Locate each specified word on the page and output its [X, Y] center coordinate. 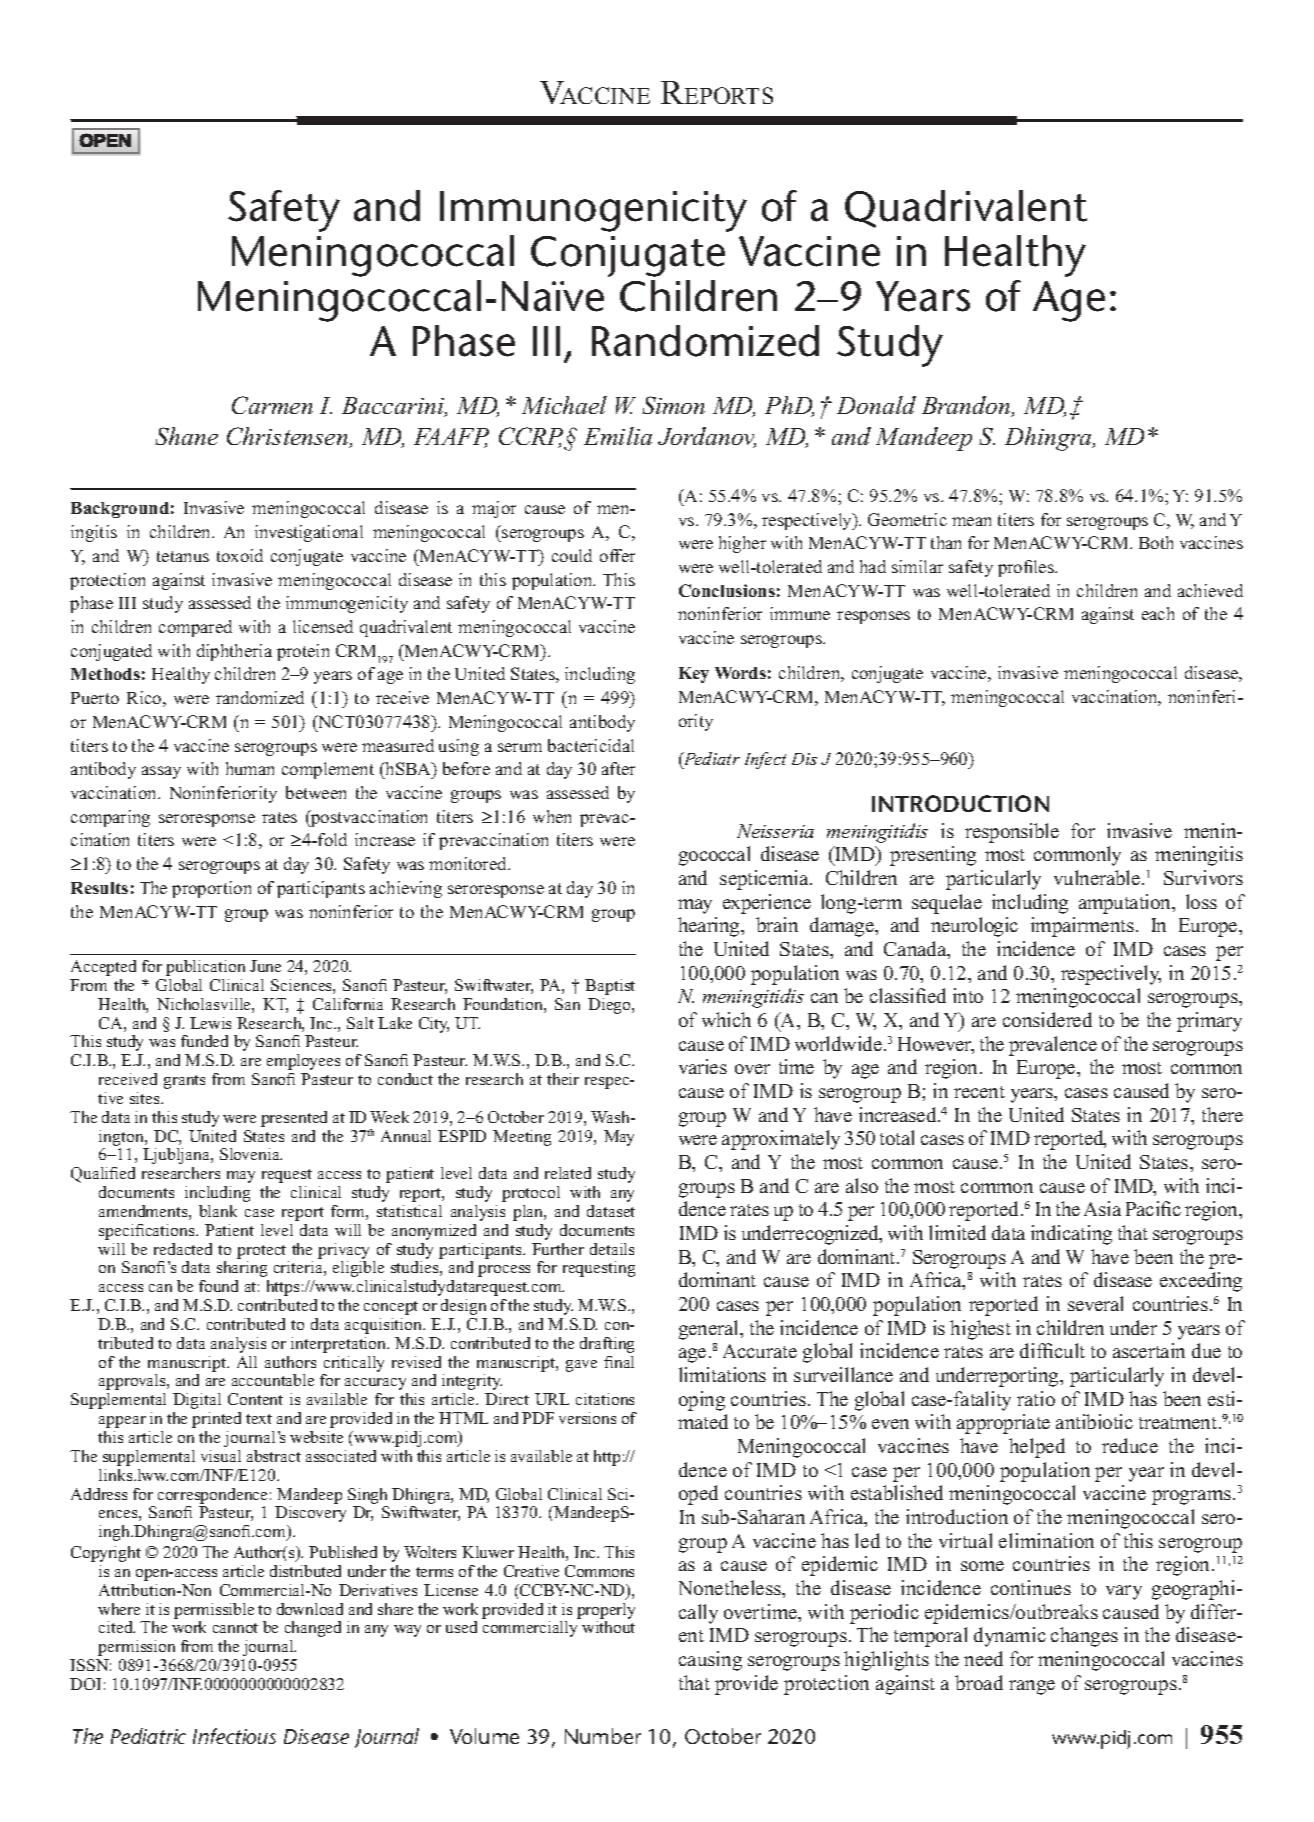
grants [184, 1082]
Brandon [967, 406]
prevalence [1053, 1046]
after [618, 768]
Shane [186, 436]
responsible [1012, 833]
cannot [235, 1628]
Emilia [618, 436]
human [250, 768]
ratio [1036, 1398]
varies [703, 1066]
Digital [197, 1401]
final [619, 1362]
